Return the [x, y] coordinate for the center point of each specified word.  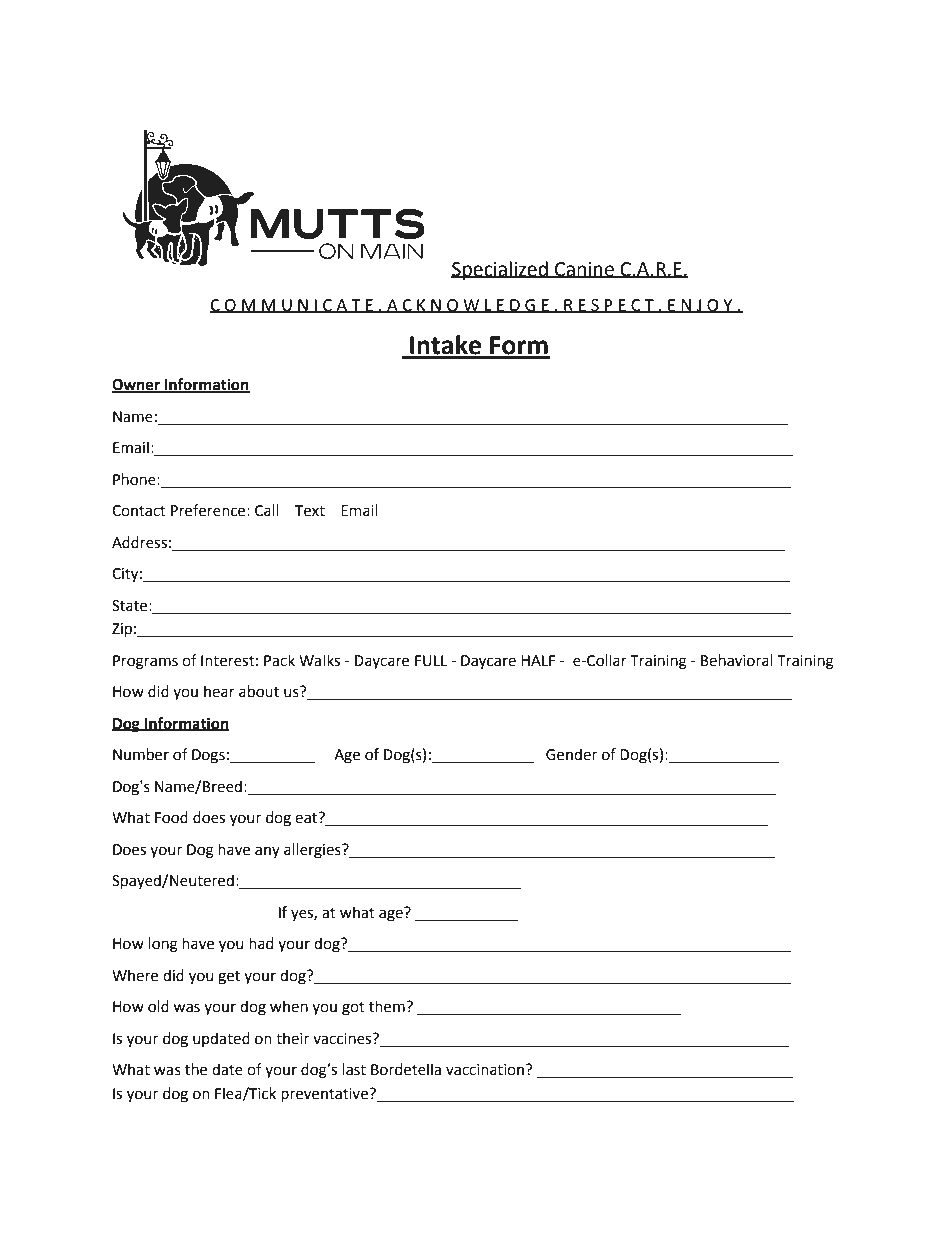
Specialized [500, 270]
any [267, 852]
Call [267, 510]
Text [310, 511]
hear [219, 691]
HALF [538, 660]
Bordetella [406, 1069]
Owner [137, 386]
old [158, 1006]
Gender [571, 754]
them [388, 1006]
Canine [584, 270]
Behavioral [737, 660]
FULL [431, 661]
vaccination [486, 1070]
